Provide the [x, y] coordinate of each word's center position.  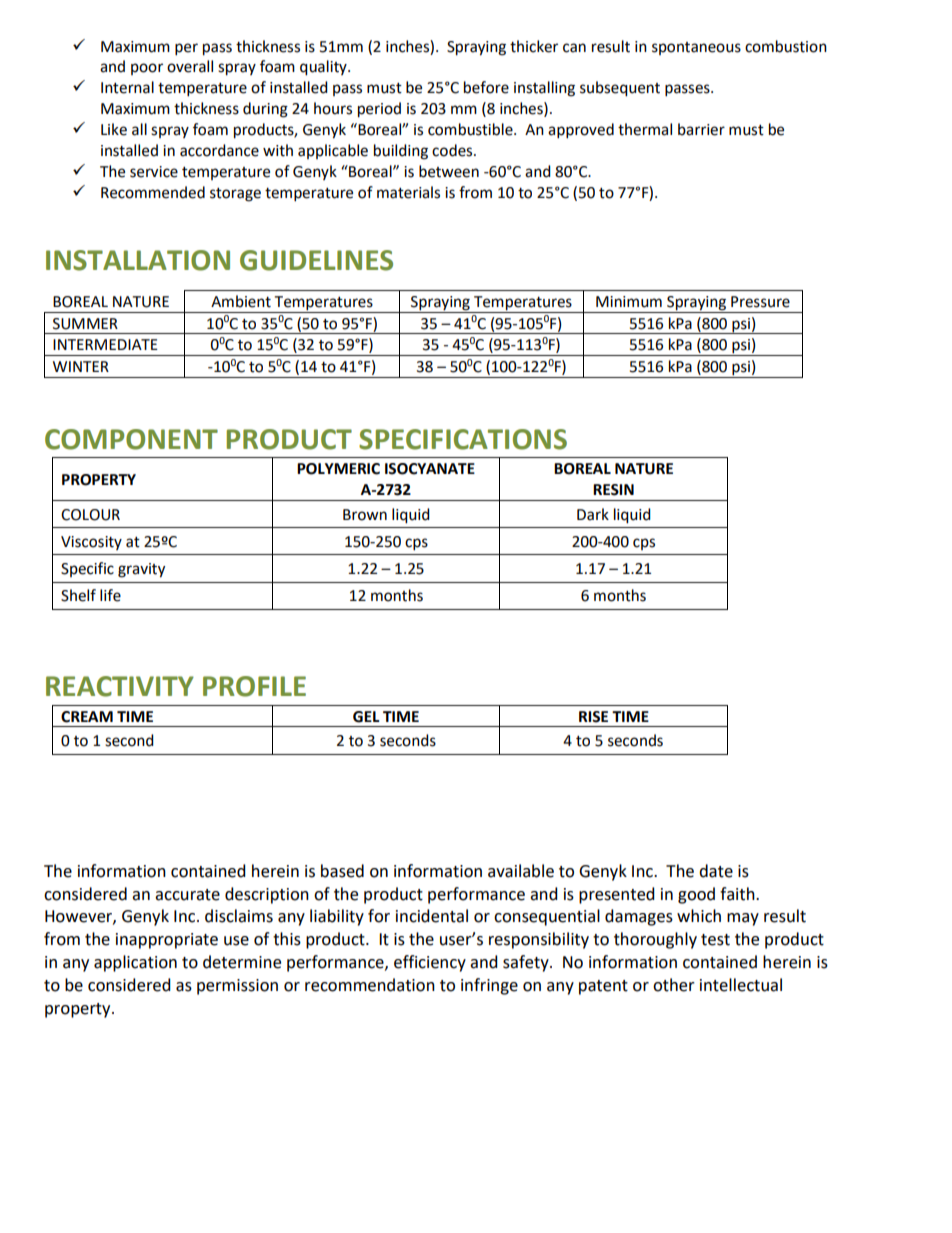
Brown [365, 515]
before [486, 87]
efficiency [430, 963]
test [715, 940]
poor [147, 69]
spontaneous [696, 48]
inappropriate [167, 941]
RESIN [613, 490]
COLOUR [90, 515]
